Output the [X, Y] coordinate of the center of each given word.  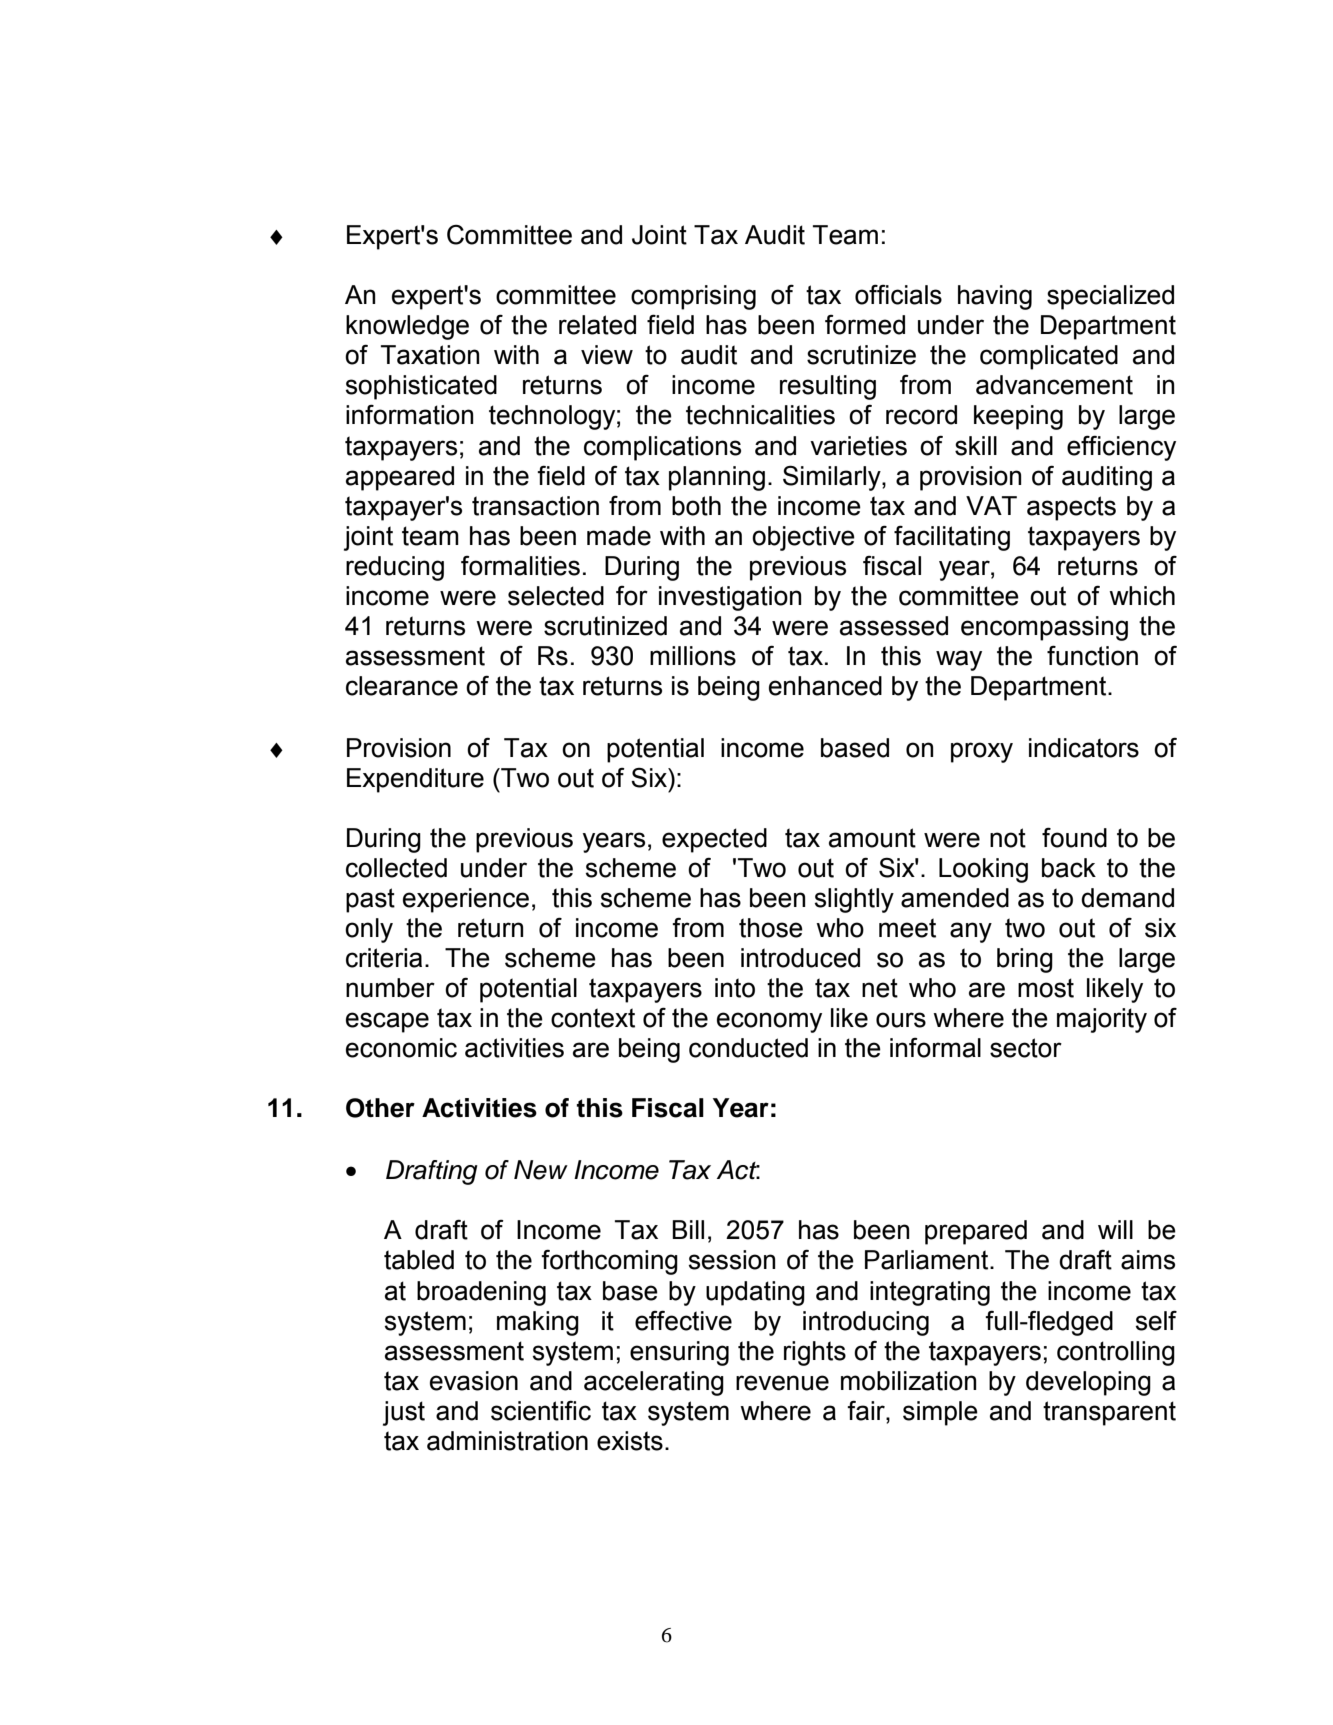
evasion [474, 1381]
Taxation [430, 355]
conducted [748, 1048]
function [1092, 655]
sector [1026, 1048]
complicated [1049, 357]
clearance [402, 686]
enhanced [825, 686]
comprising [693, 297]
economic [401, 1048]
